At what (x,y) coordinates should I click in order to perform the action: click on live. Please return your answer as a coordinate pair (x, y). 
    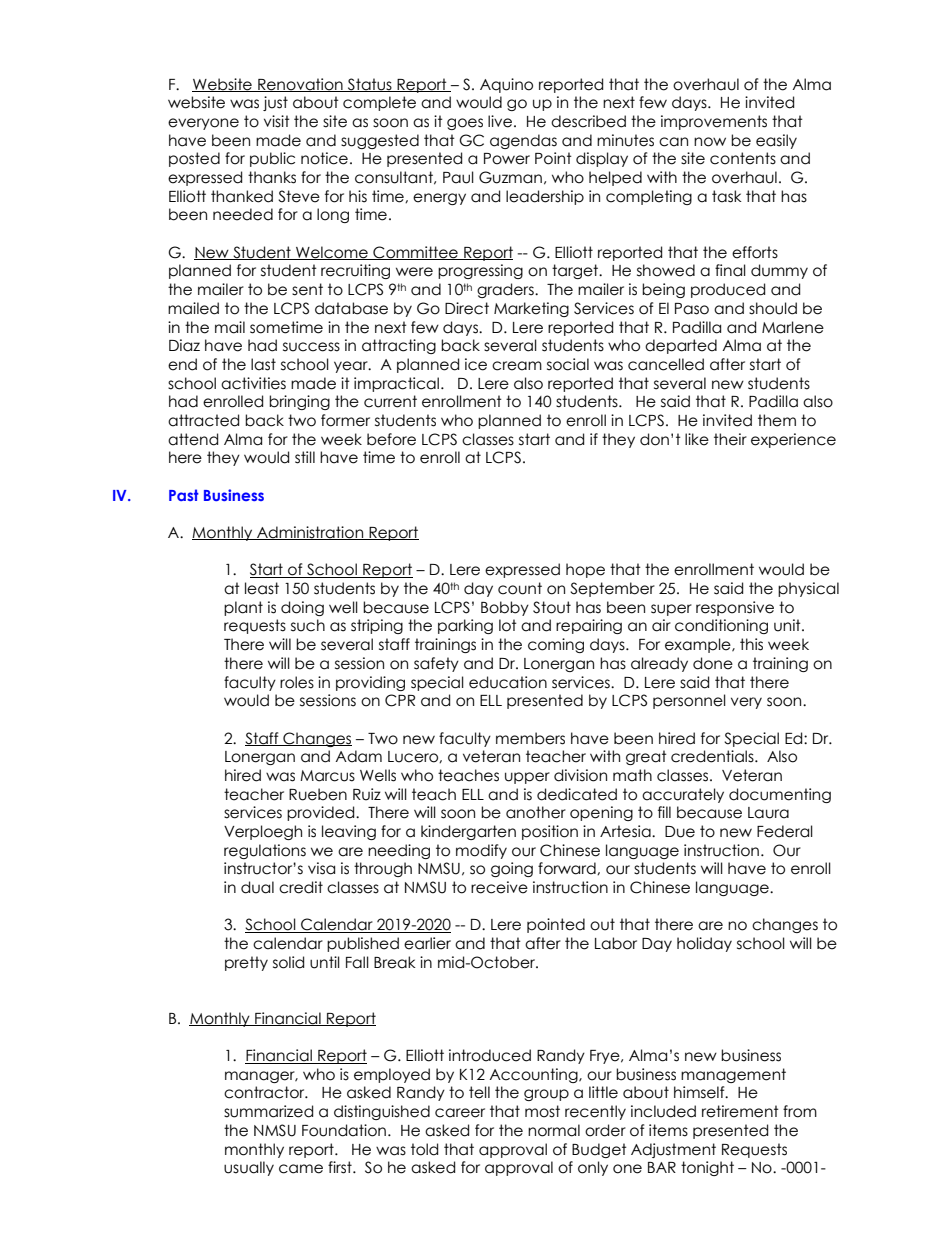
    Looking at the image, I should click on (501, 121).
